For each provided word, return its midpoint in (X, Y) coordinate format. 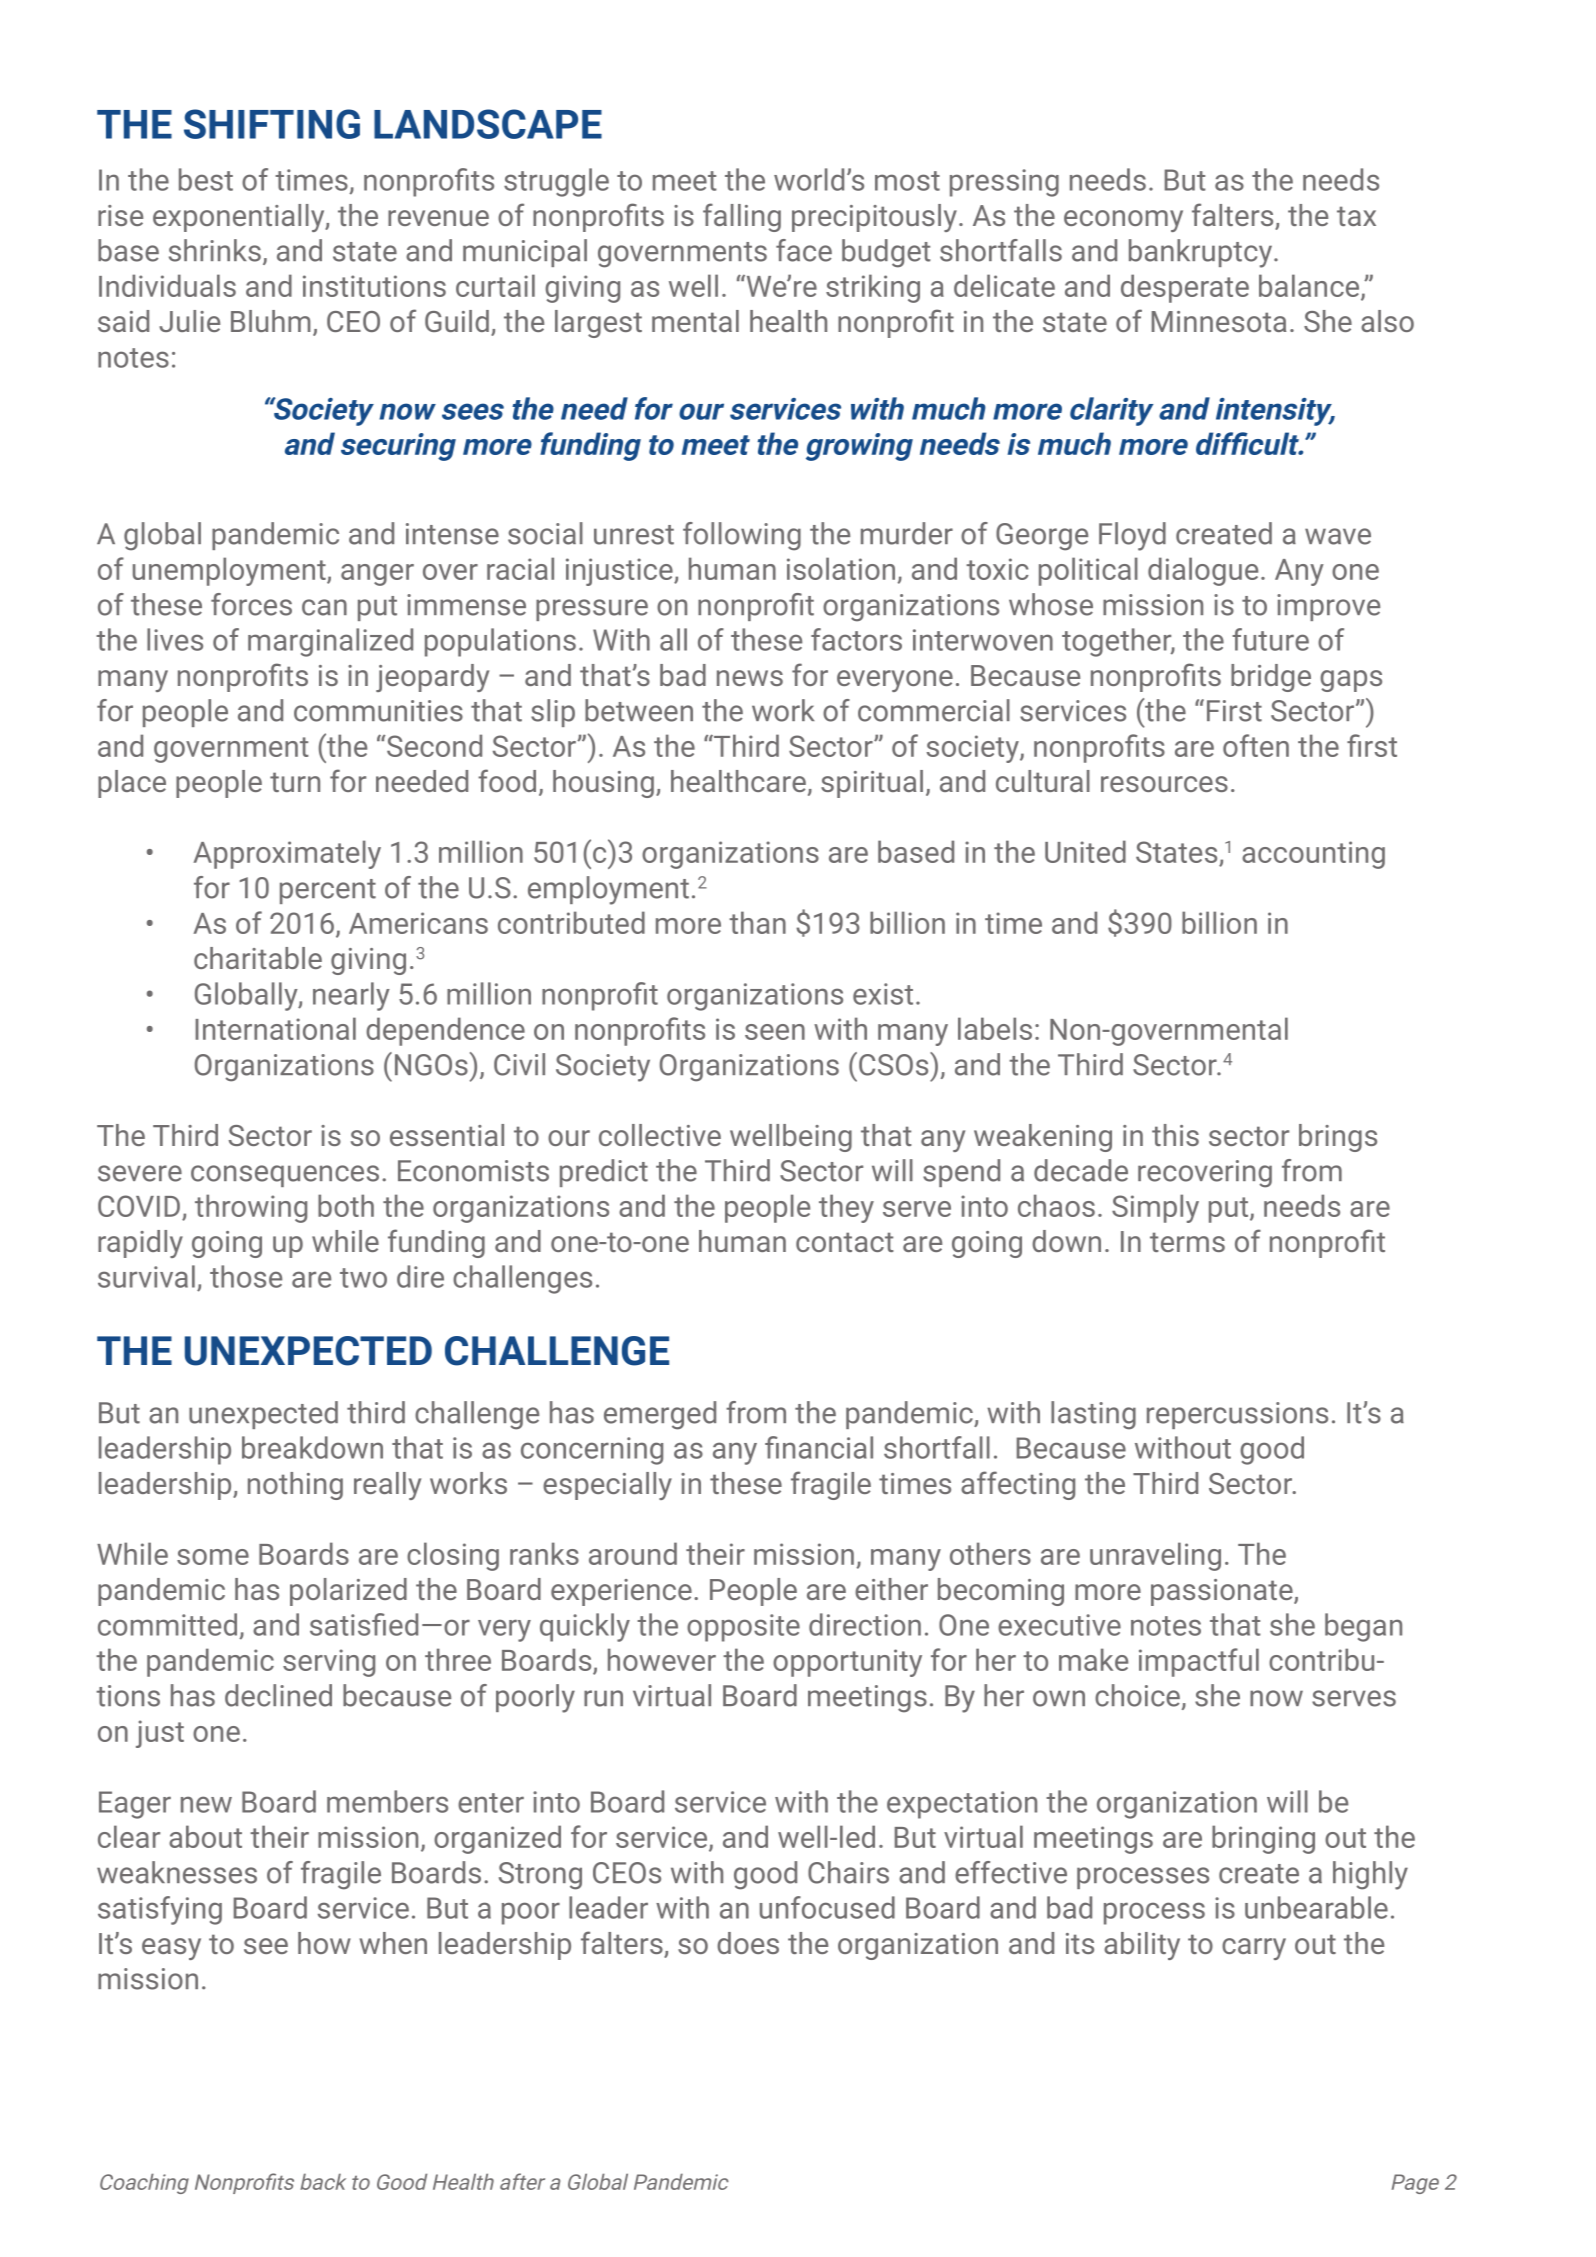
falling (742, 217)
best (206, 179)
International (275, 1028)
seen (775, 1032)
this (1175, 1135)
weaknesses (177, 1872)
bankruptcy (1202, 253)
